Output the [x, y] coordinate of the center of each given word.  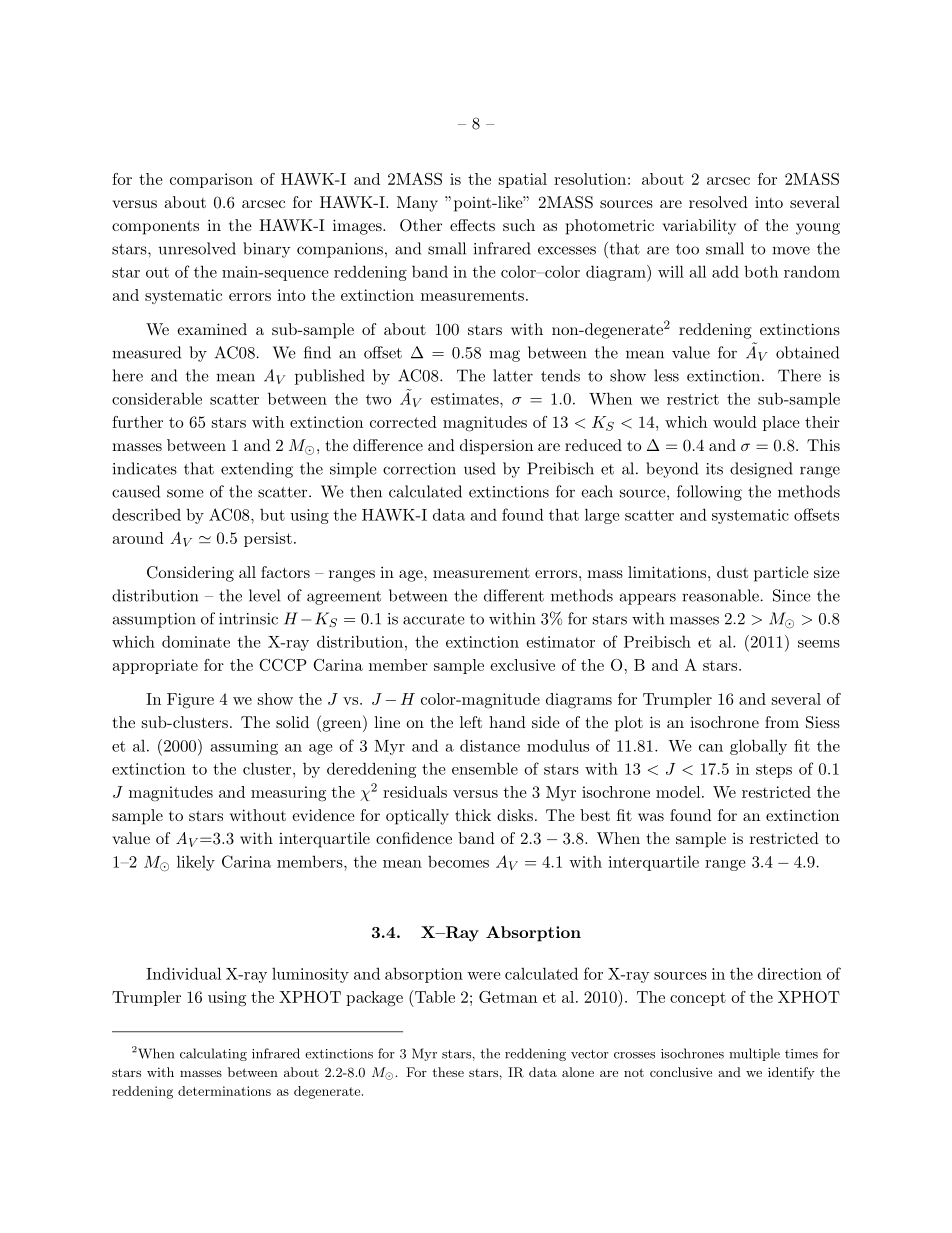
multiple [754, 1054]
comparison [211, 180]
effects [472, 225]
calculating [213, 1054]
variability [699, 227]
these [448, 1072]
